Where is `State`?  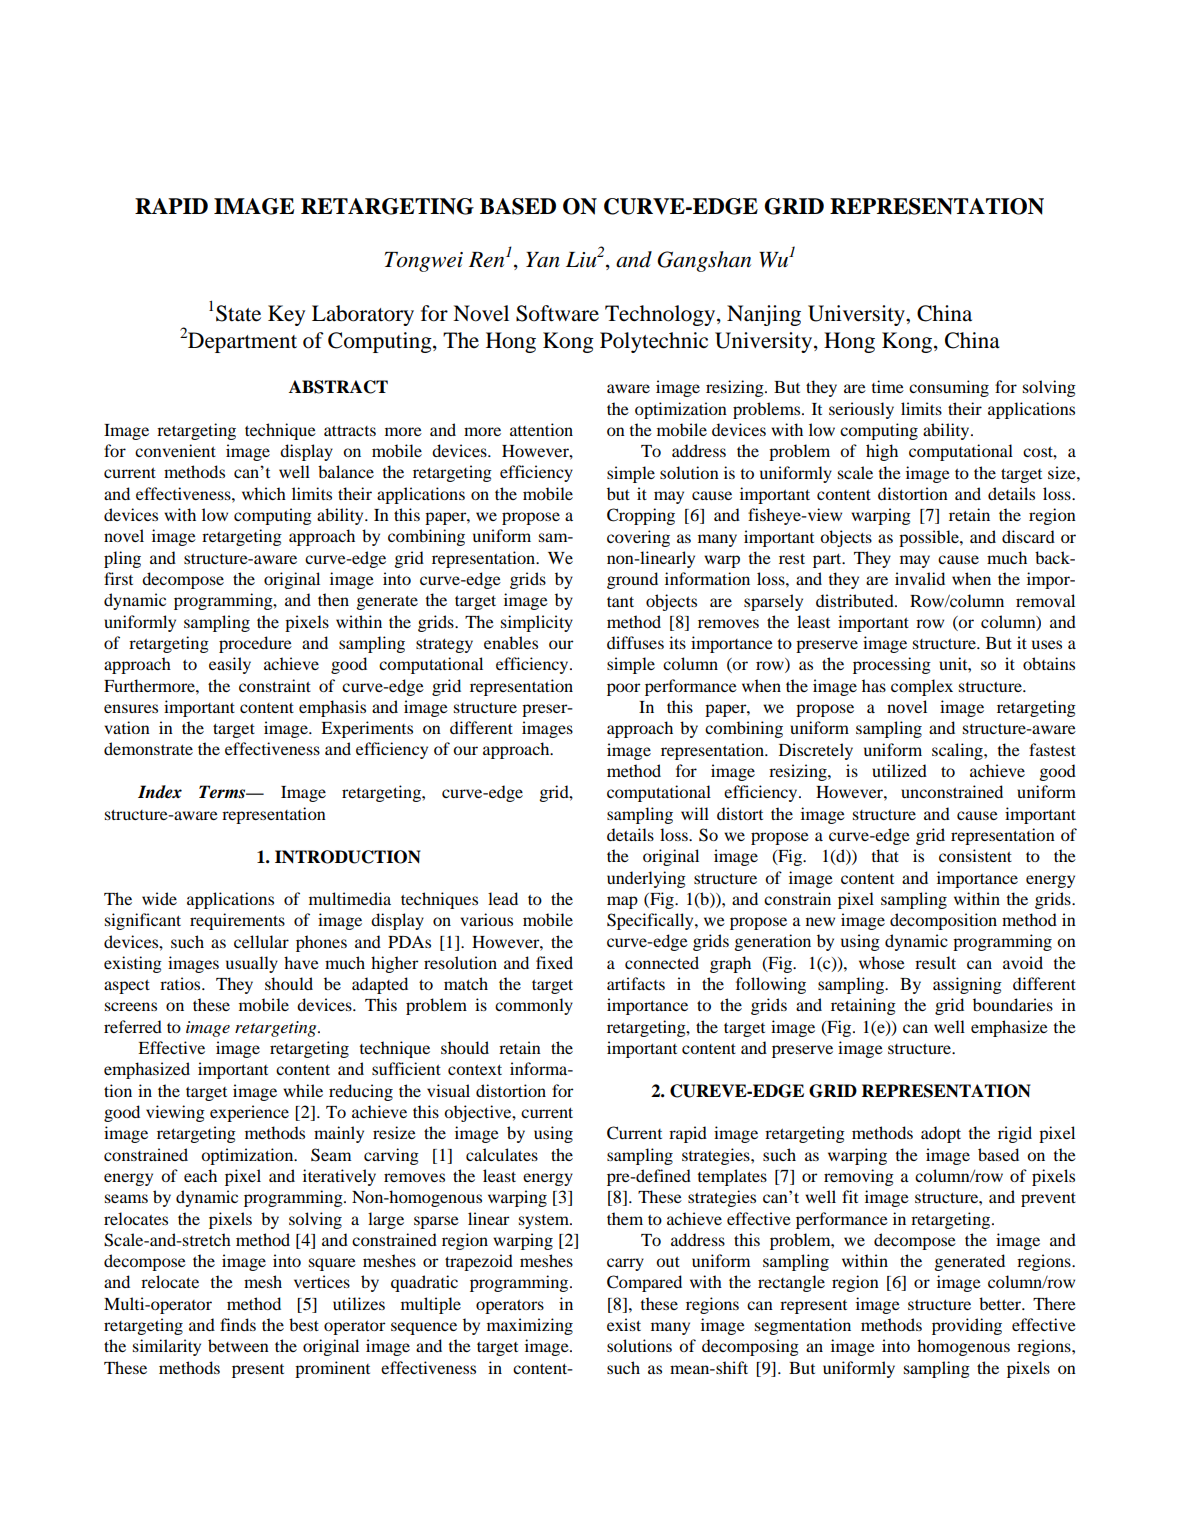
State is located at coordinates (238, 313).
